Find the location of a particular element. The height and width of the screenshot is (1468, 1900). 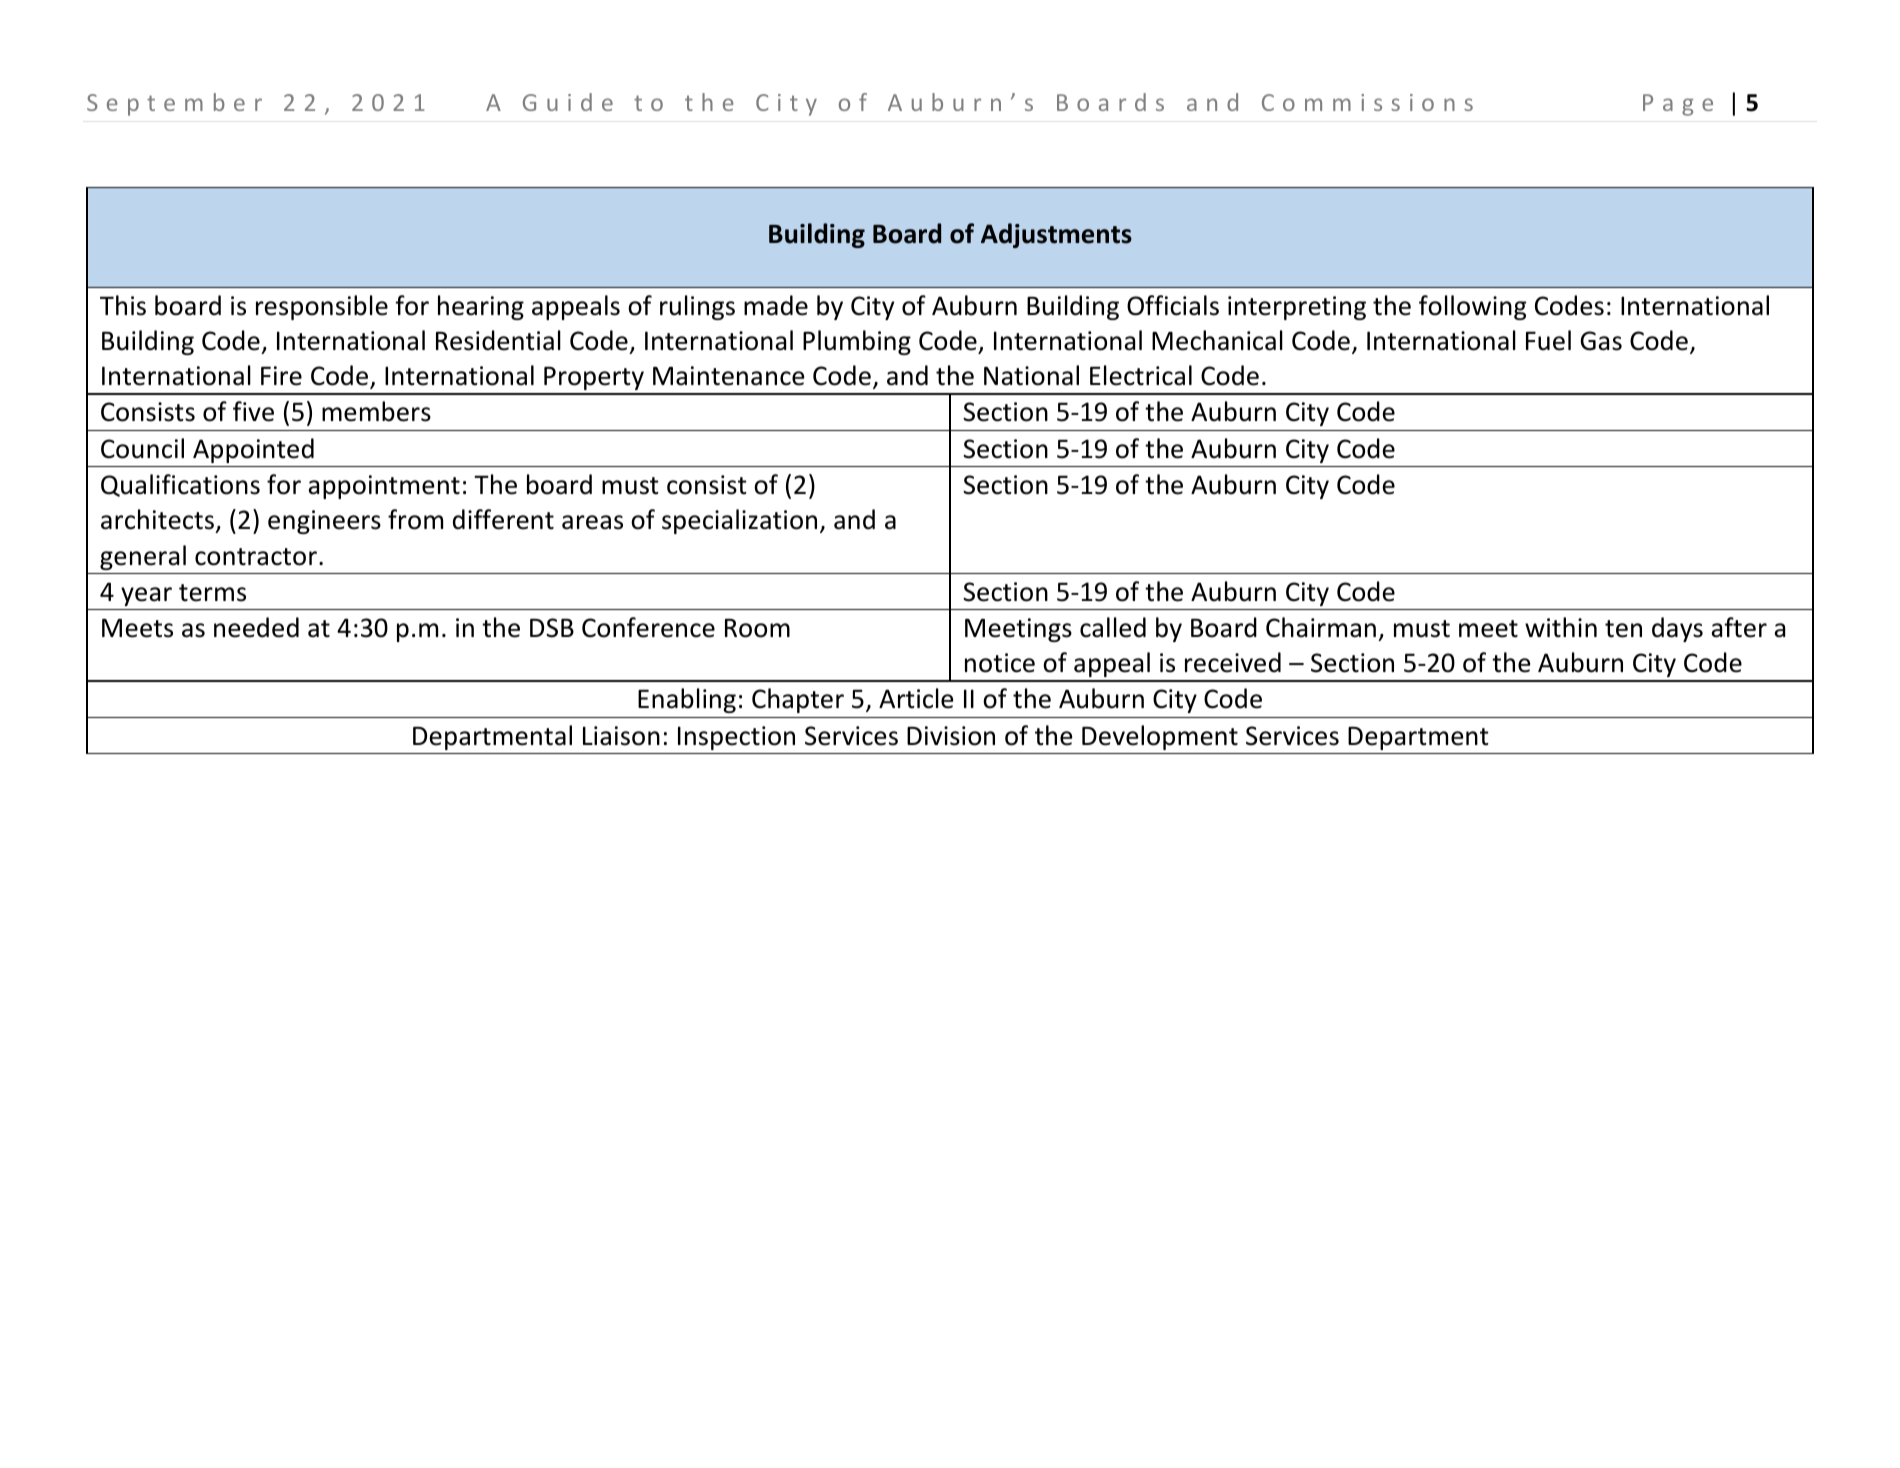

Division is located at coordinates (951, 736).
